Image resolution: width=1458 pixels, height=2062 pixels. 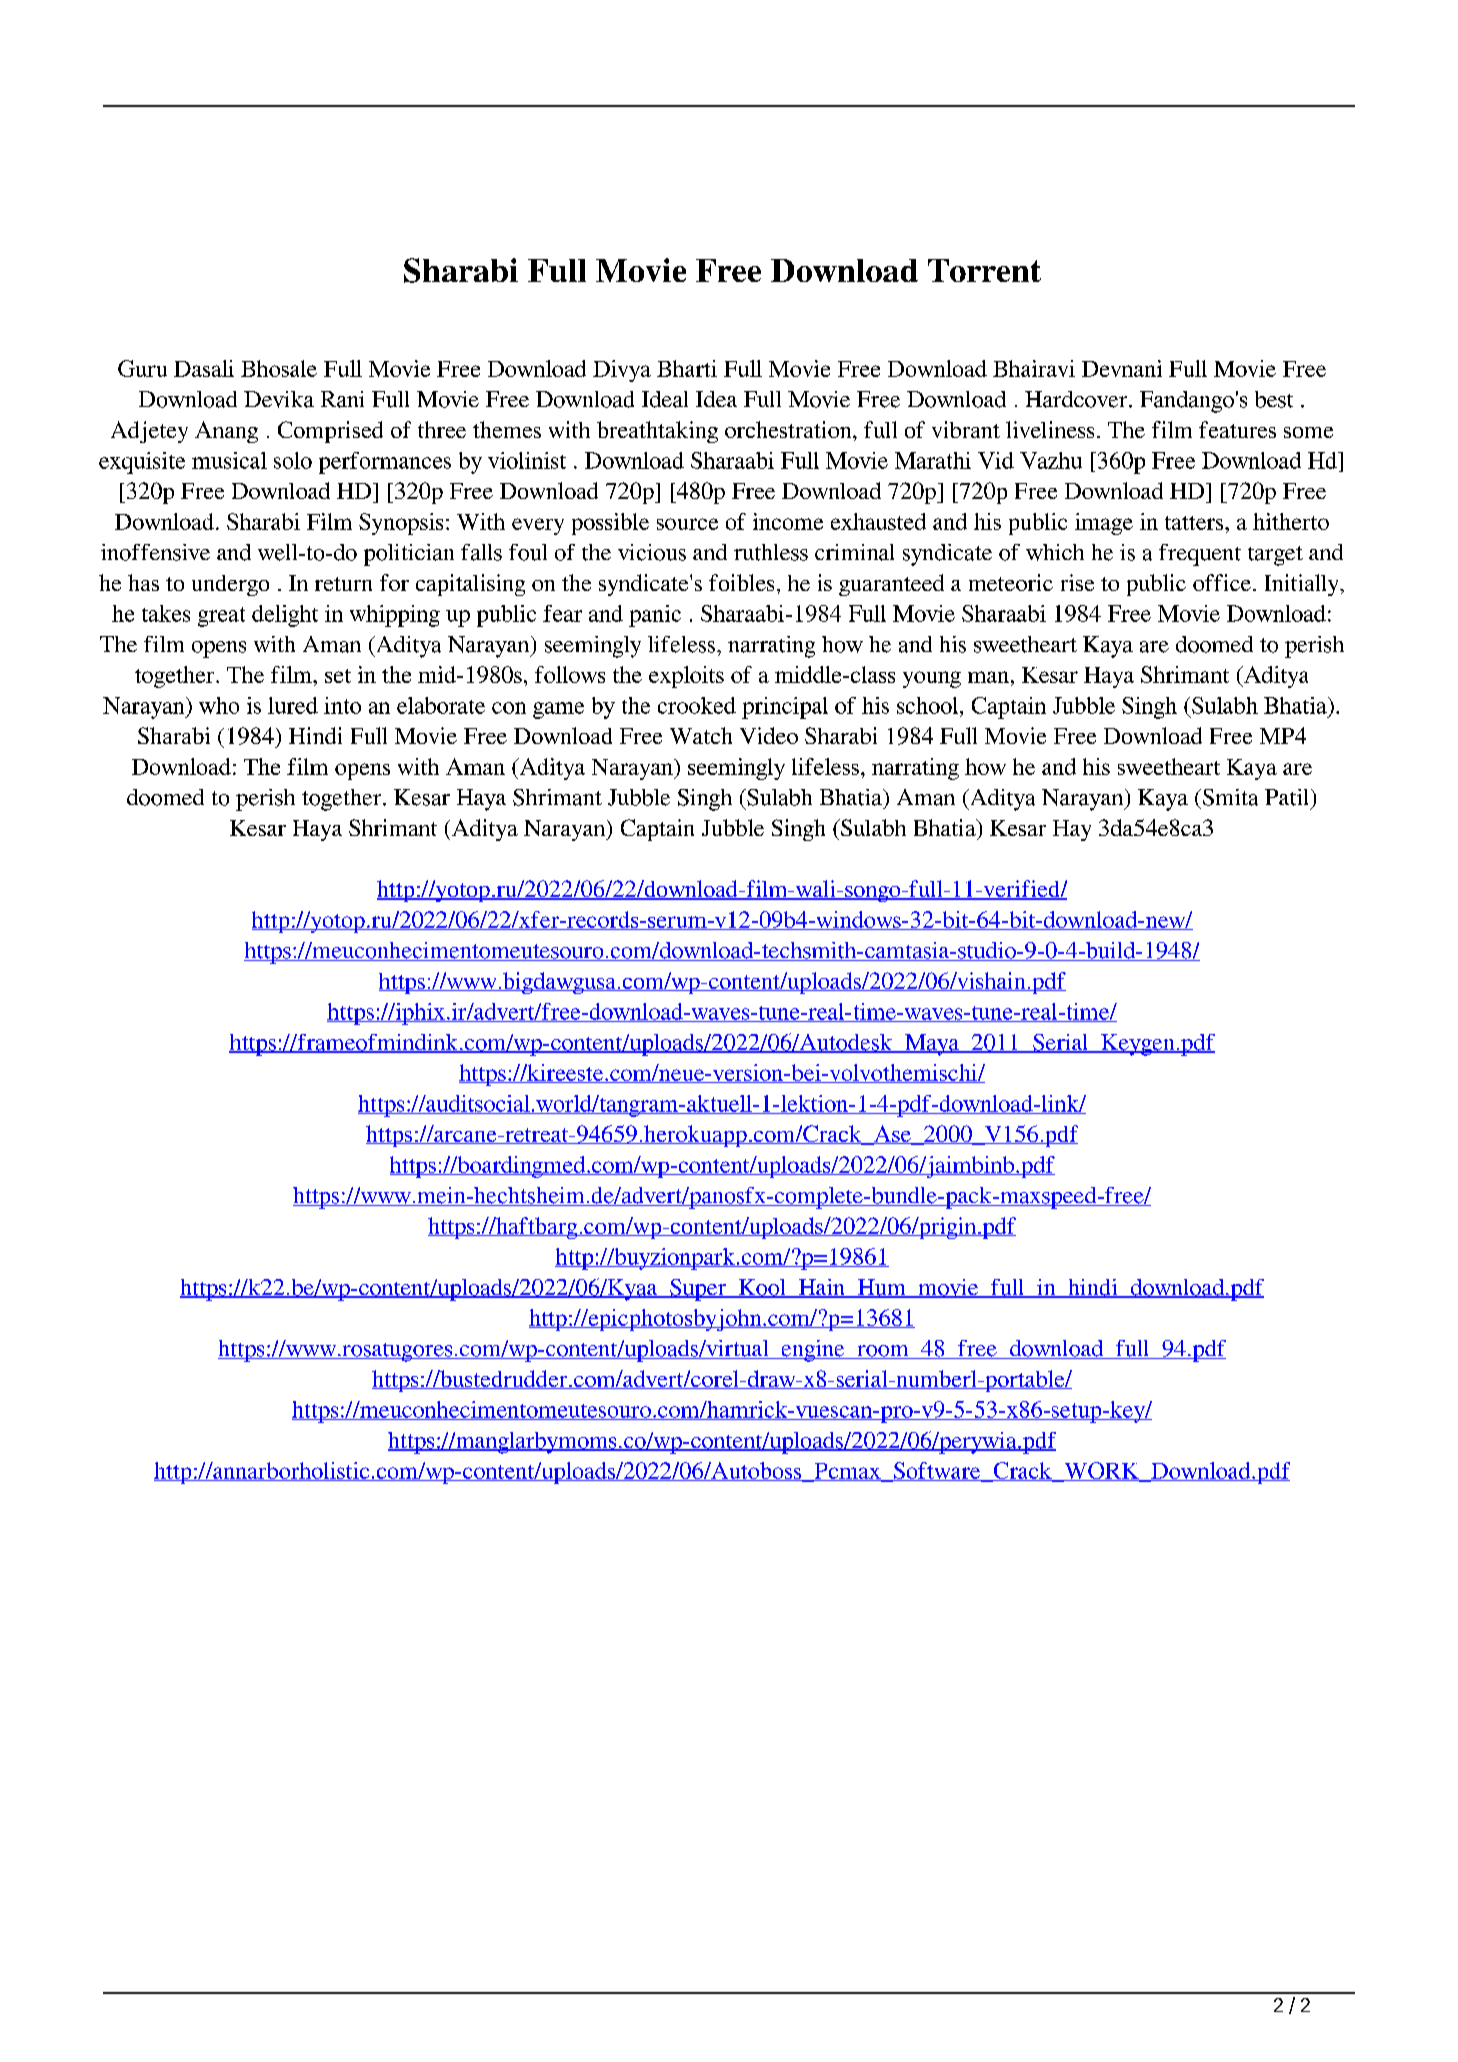 I want to click on Hardcover, so click(x=1077, y=399).
